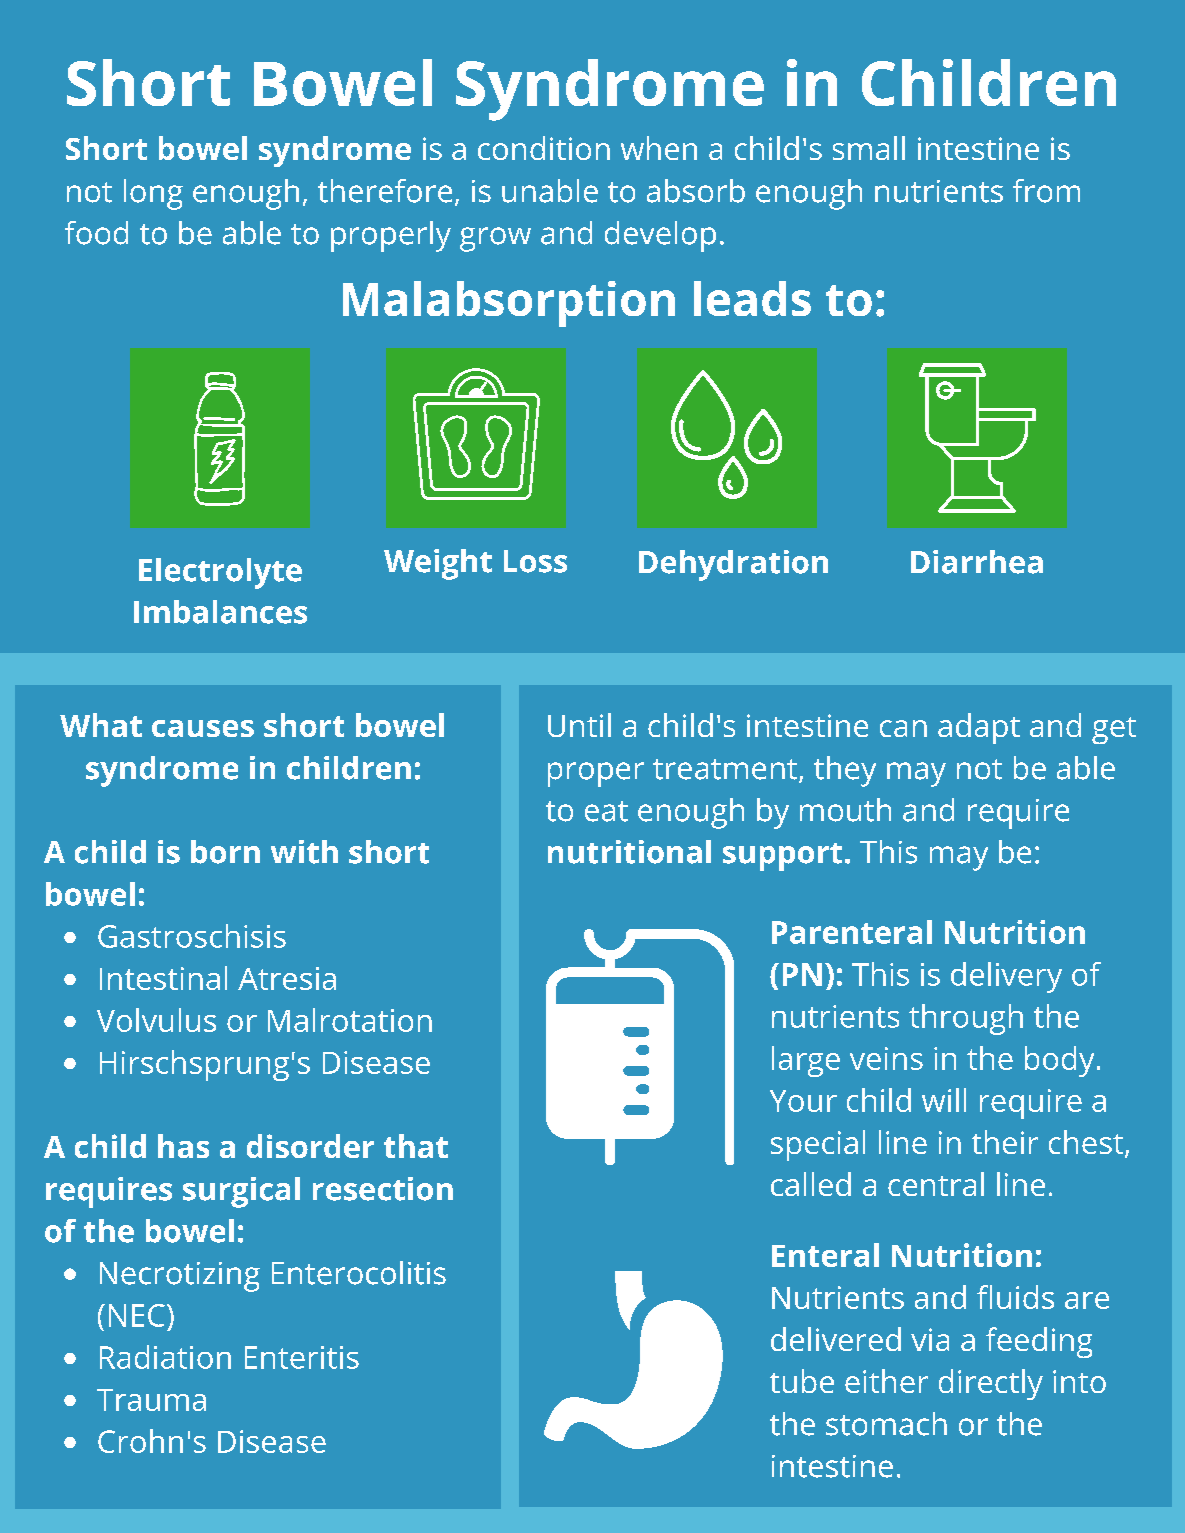 The width and height of the screenshot is (1185, 1533). What do you see at coordinates (1046, 191) in the screenshot?
I see `from` at bounding box center [1046, 191].
